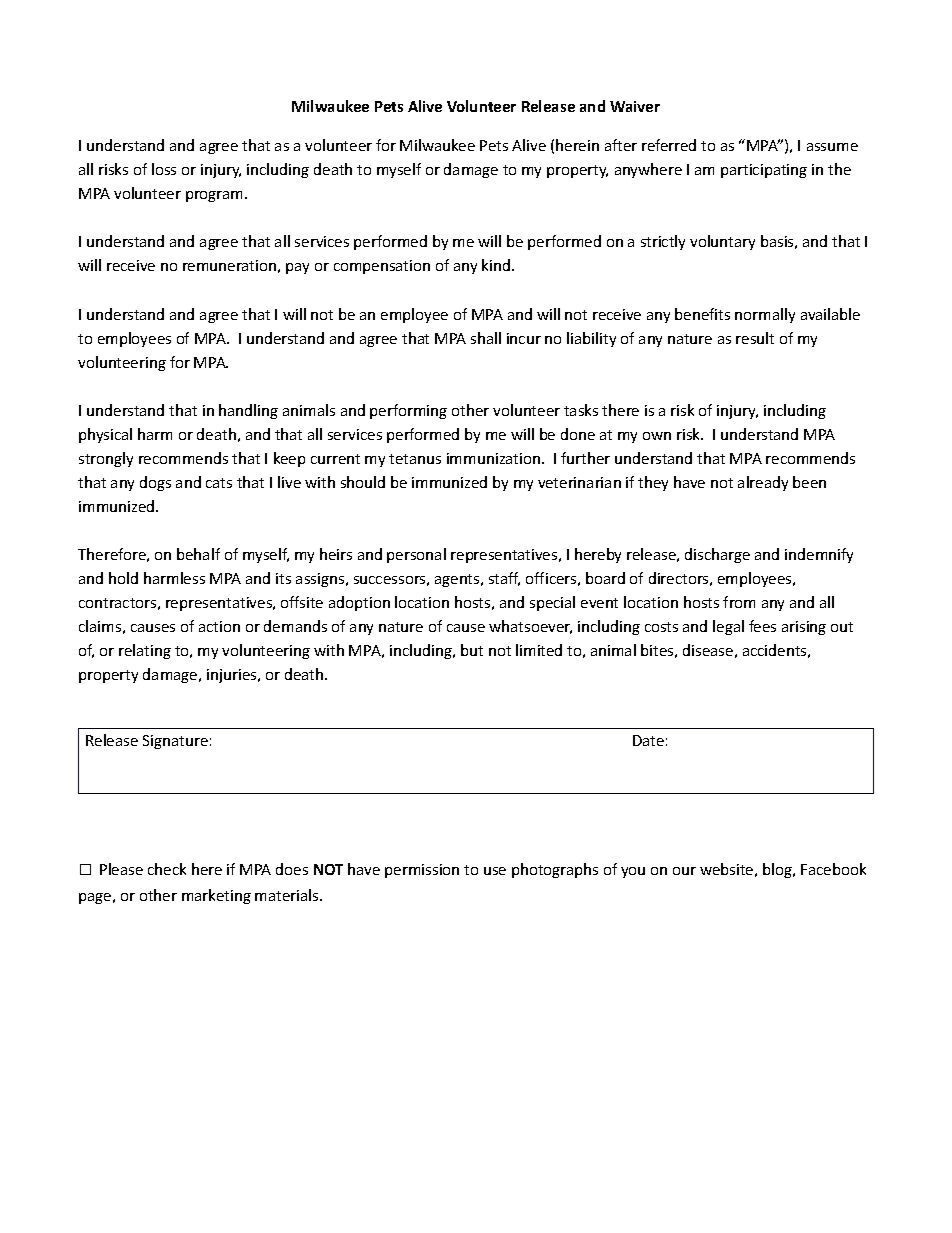 The image size is (952, 1233). I want to click on loss, so click(164, 169).
